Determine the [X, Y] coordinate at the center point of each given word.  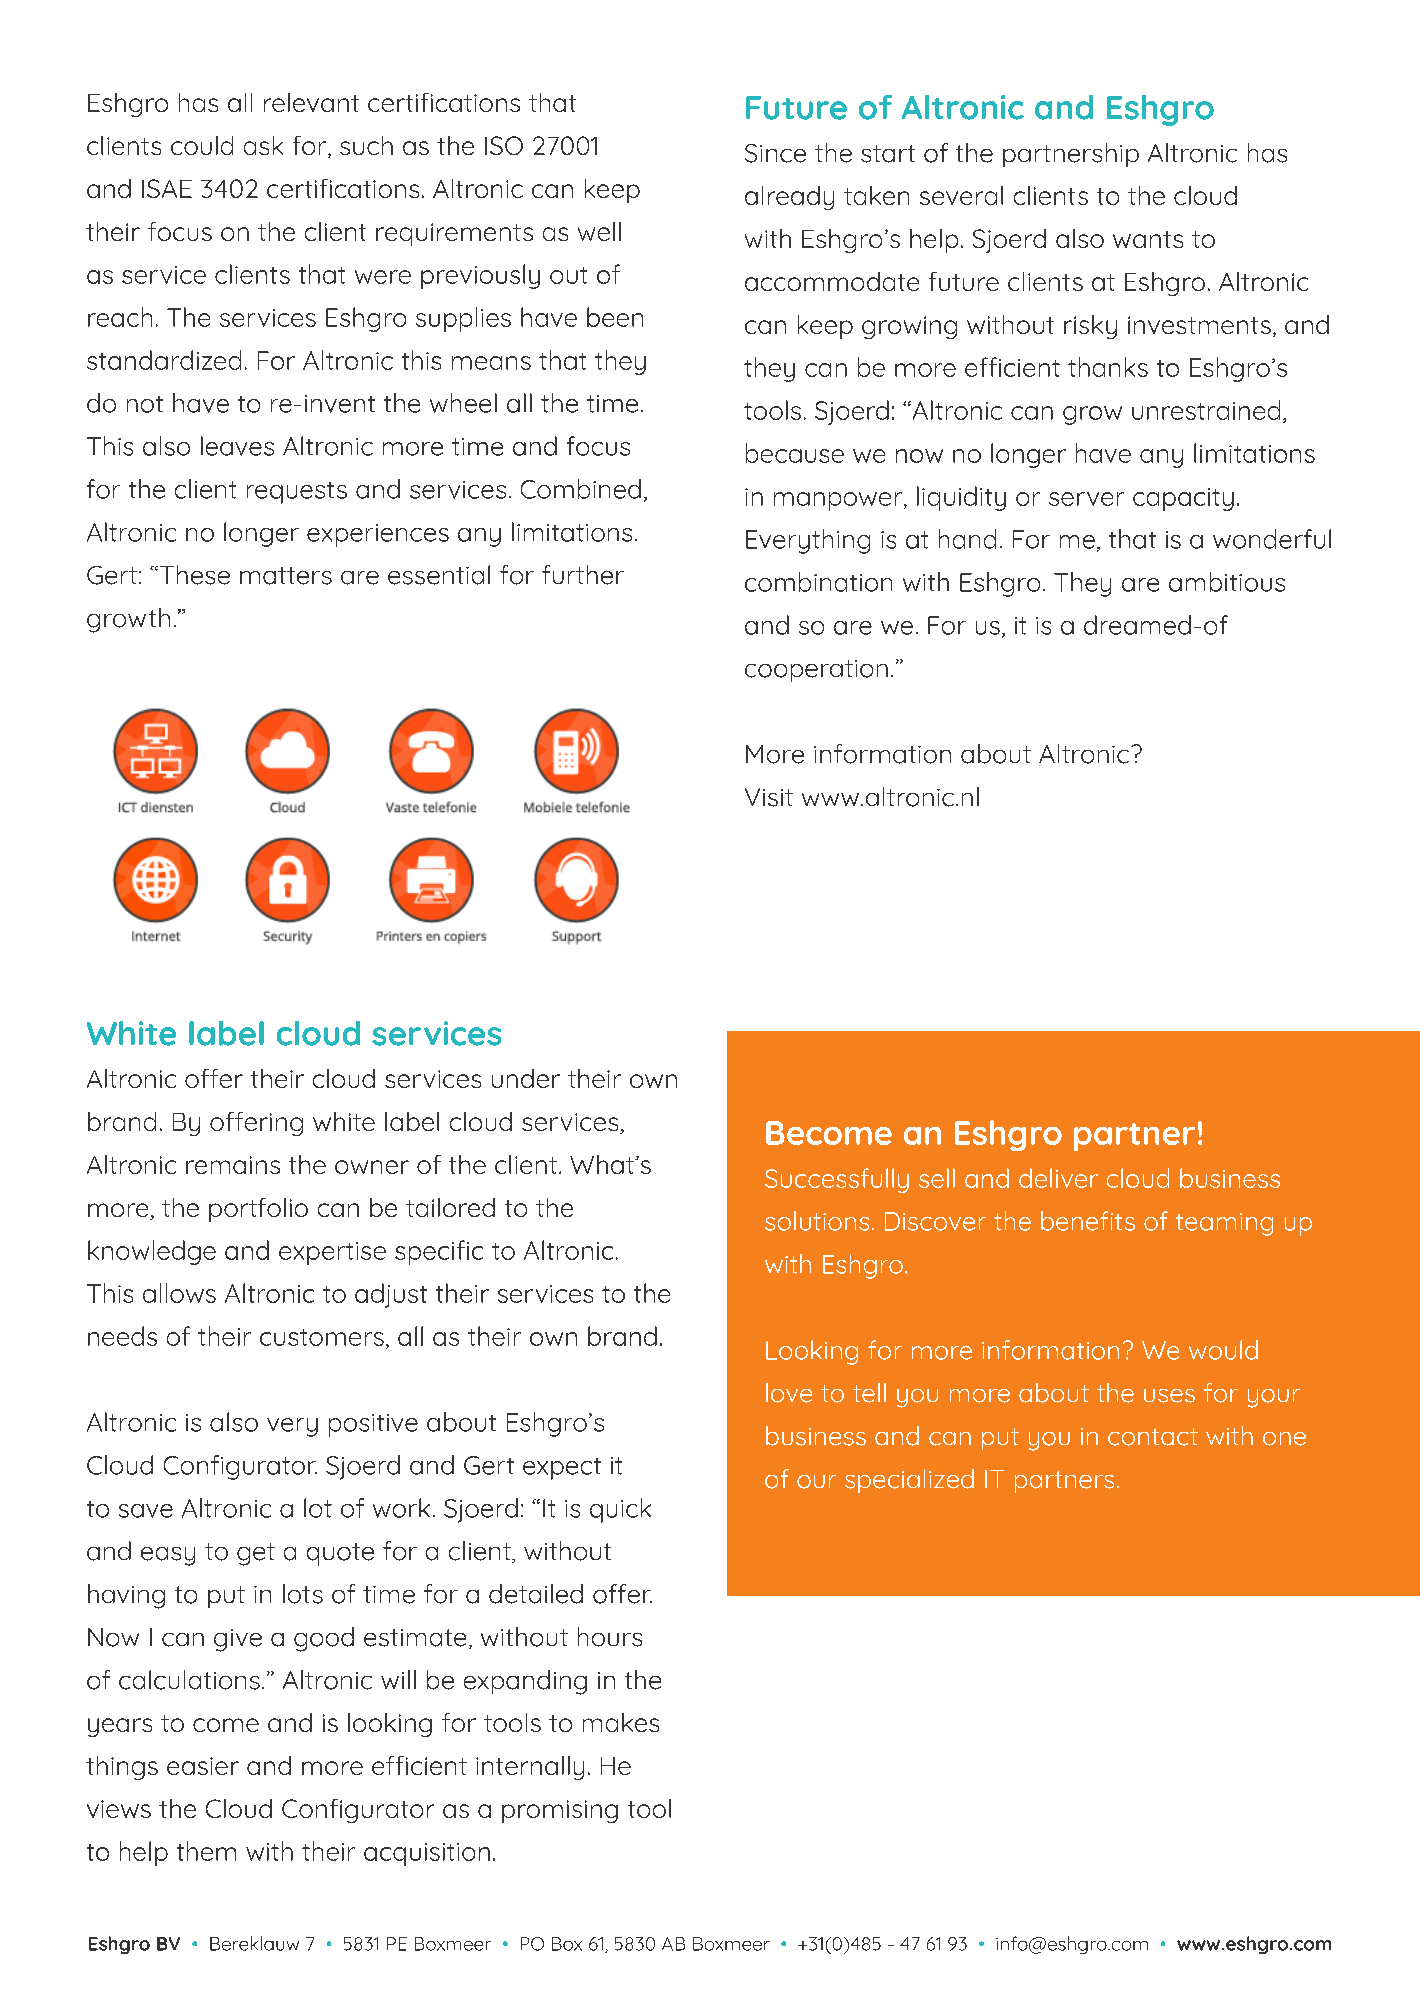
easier [203, 1766]
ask [263, 145]
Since [775, 153]
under [526, 1078]
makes [621, 1722]
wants [1148, 239]
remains [233, 1165]
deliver [1058, 1178]
